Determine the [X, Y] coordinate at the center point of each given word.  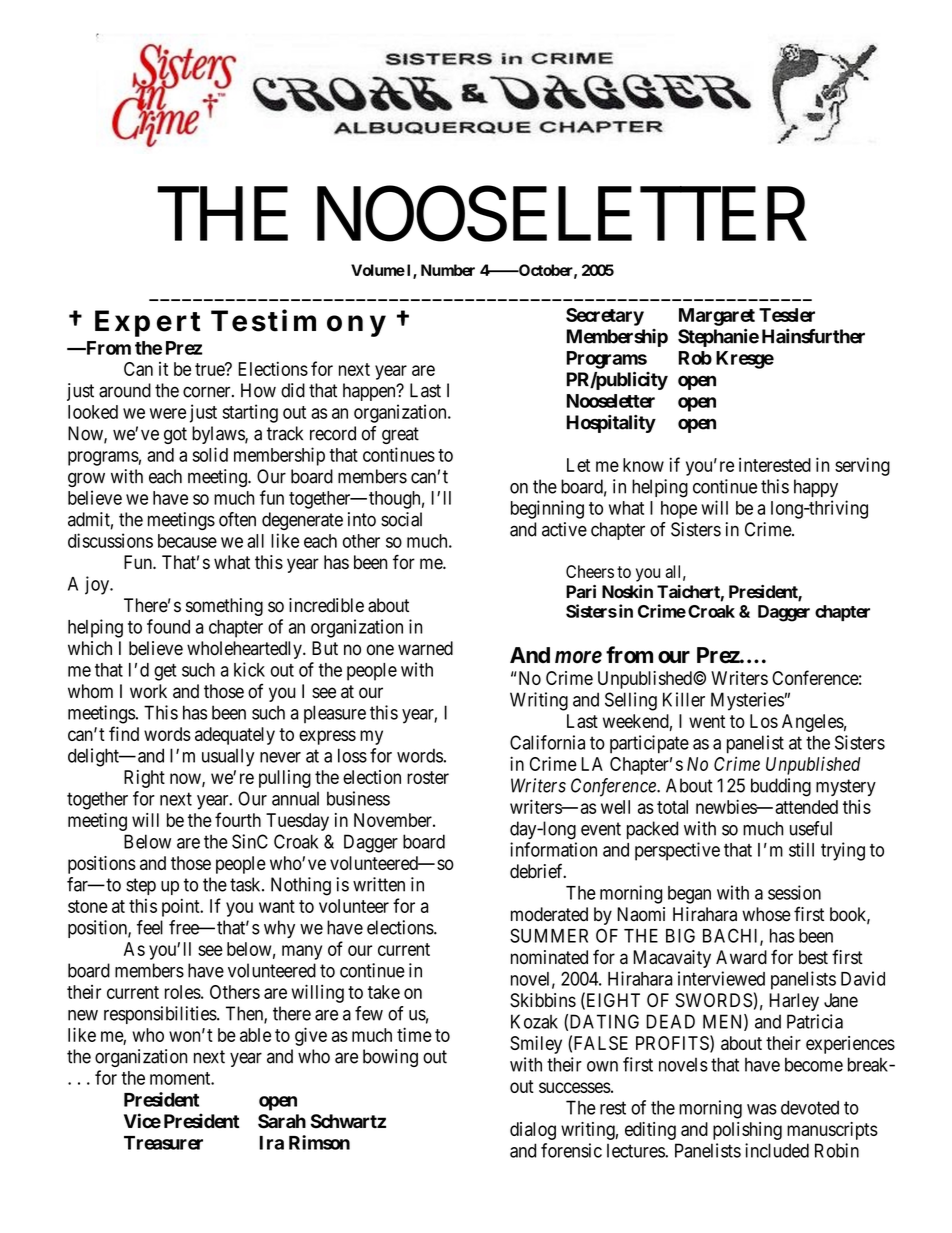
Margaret [717, 317]
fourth [238, 819]
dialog [533, 1131]
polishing [747, 1131]
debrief [538, 871]
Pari [581, 591]
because [187, 541]
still [801, 849]
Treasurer [163, 1143]
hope [679, 510]
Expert [147, 323]
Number [448, 270]
